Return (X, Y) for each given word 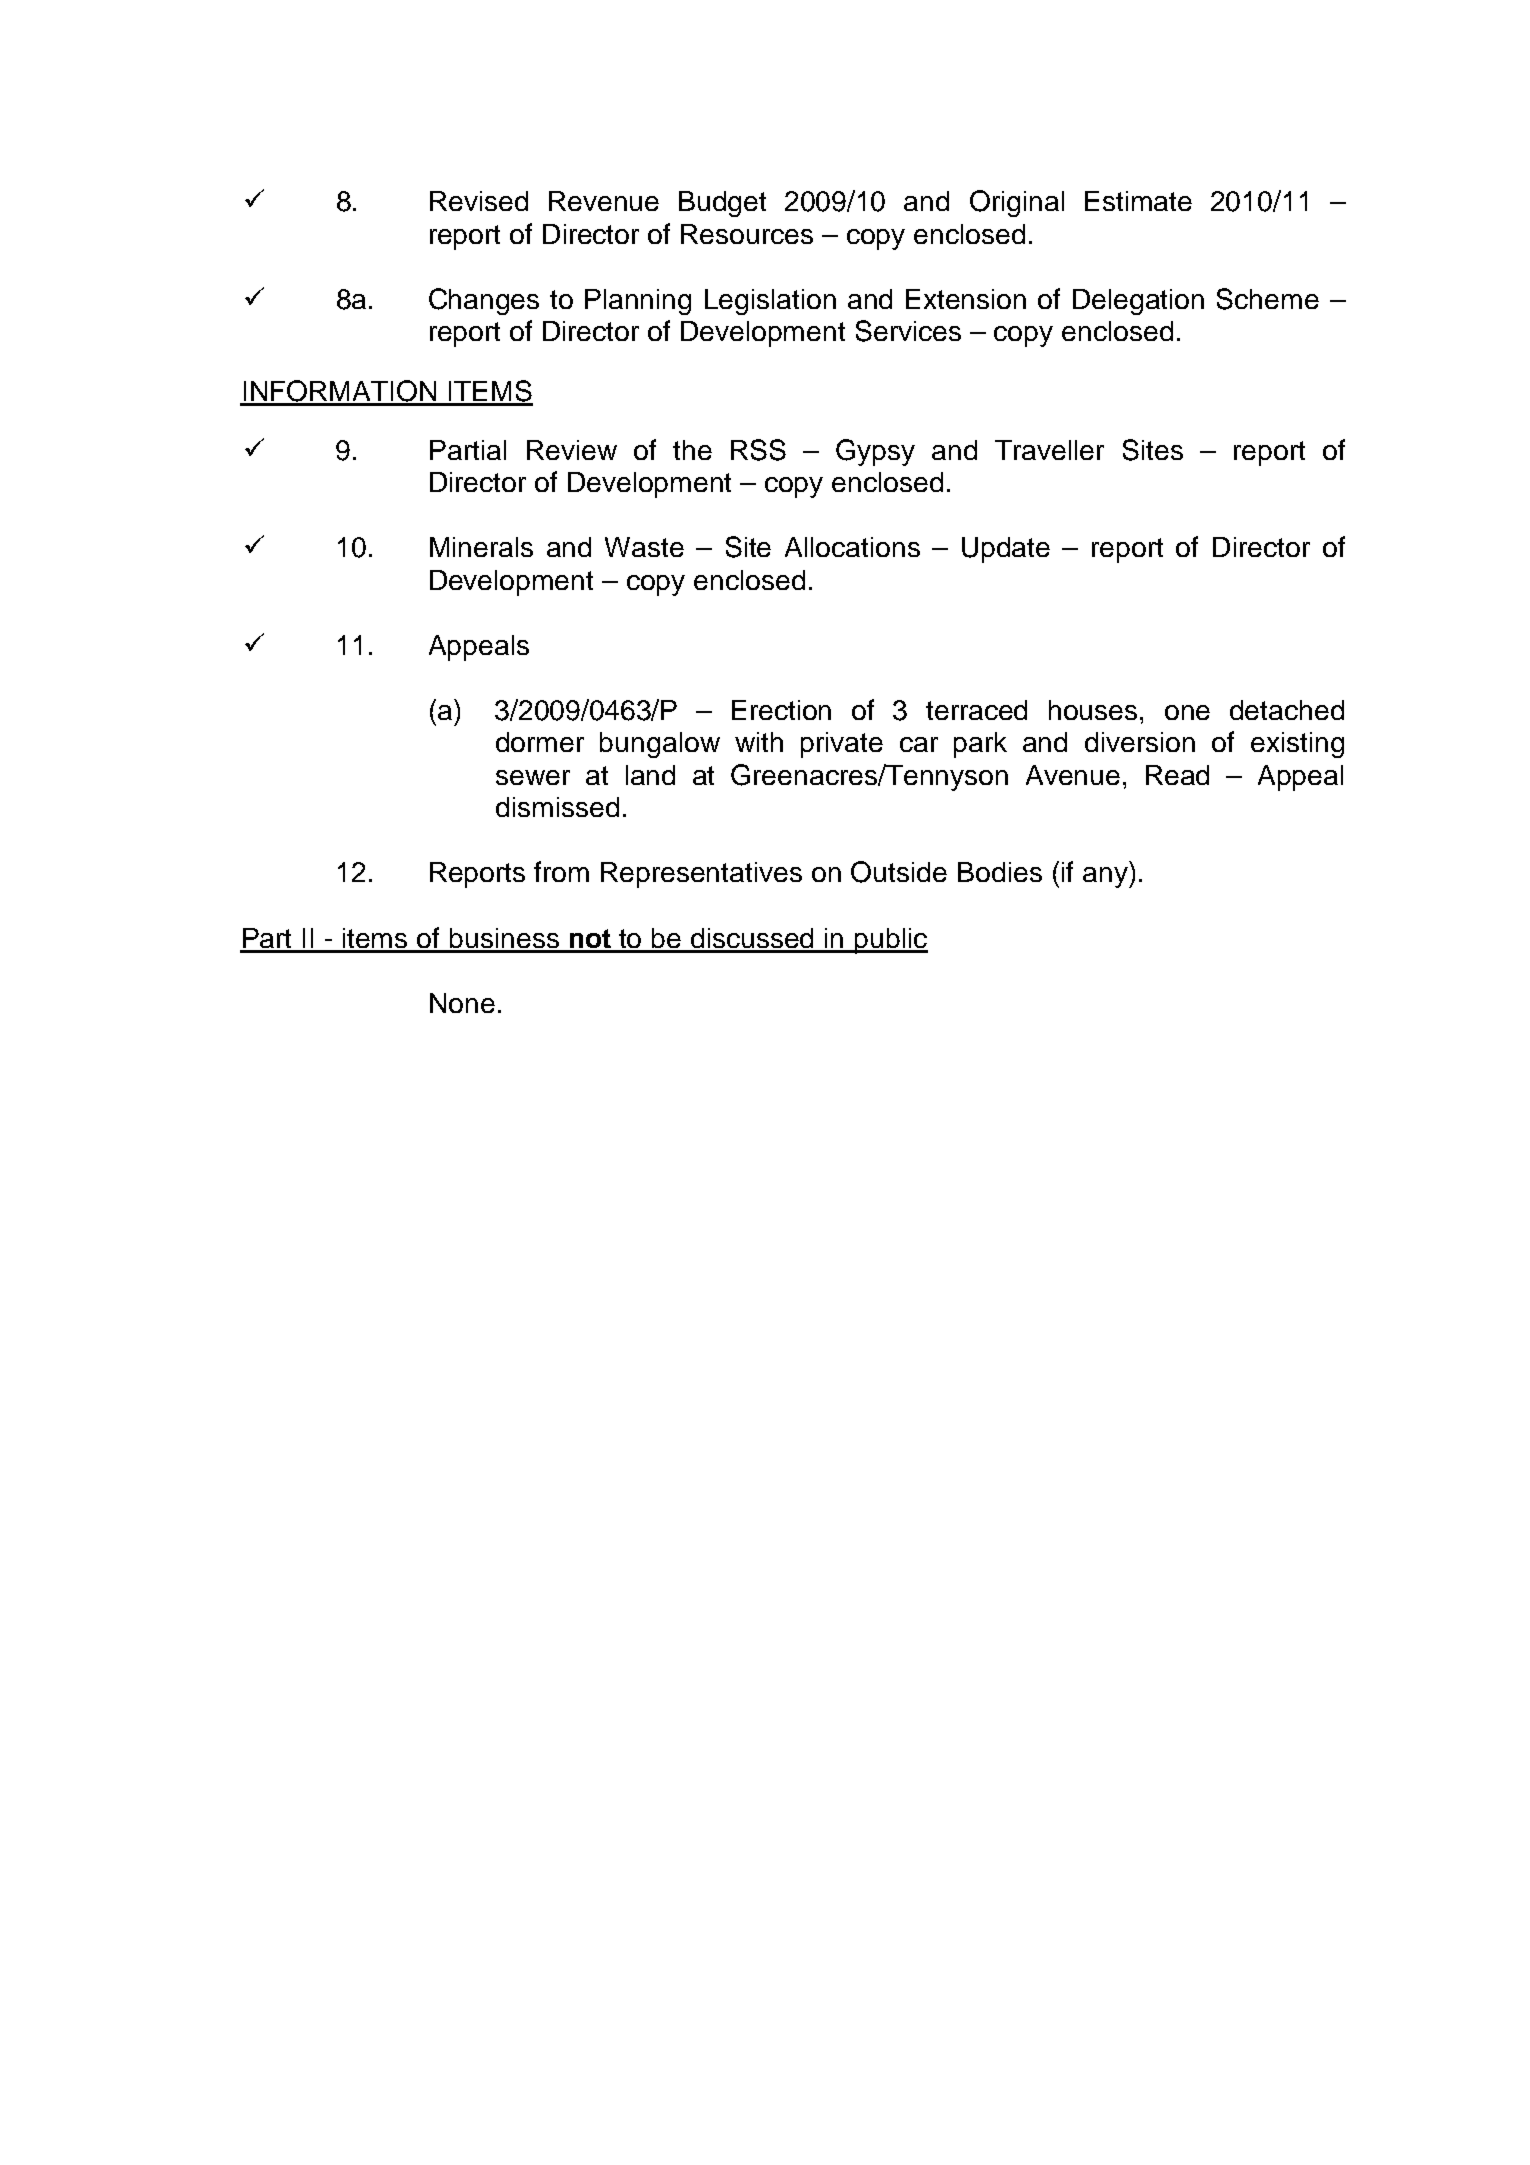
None (462, 1003)
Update (1006, 550)
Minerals (481, 547)
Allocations (852, 547)
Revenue (604, 201)
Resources (747, 234)
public (890, 941)
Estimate (1138, 201)
